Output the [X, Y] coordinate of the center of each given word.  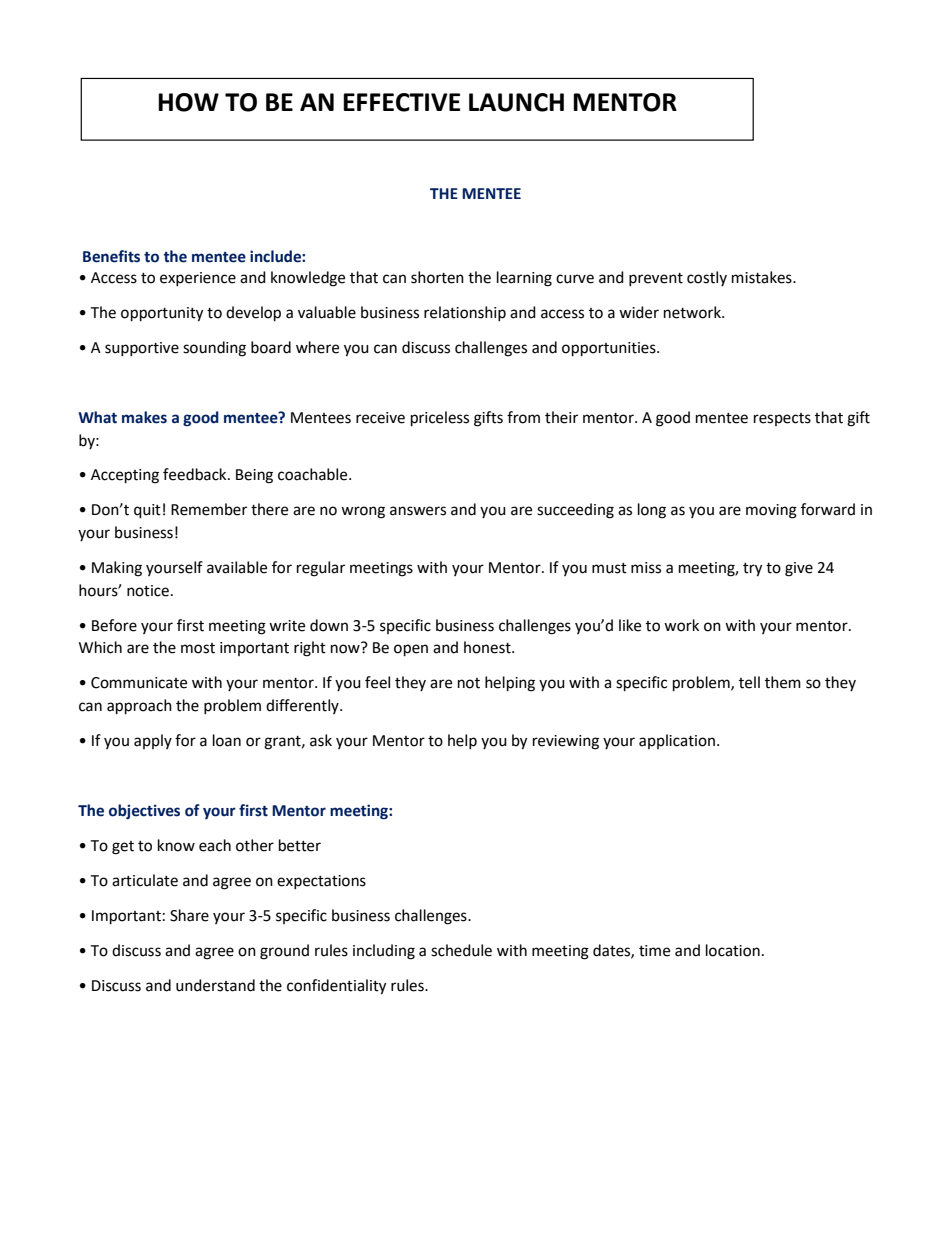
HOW [188, 102]
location [733, 950]
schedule [461, 950]
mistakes [763, 277]
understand [215, 985]
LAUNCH [516, 102]
